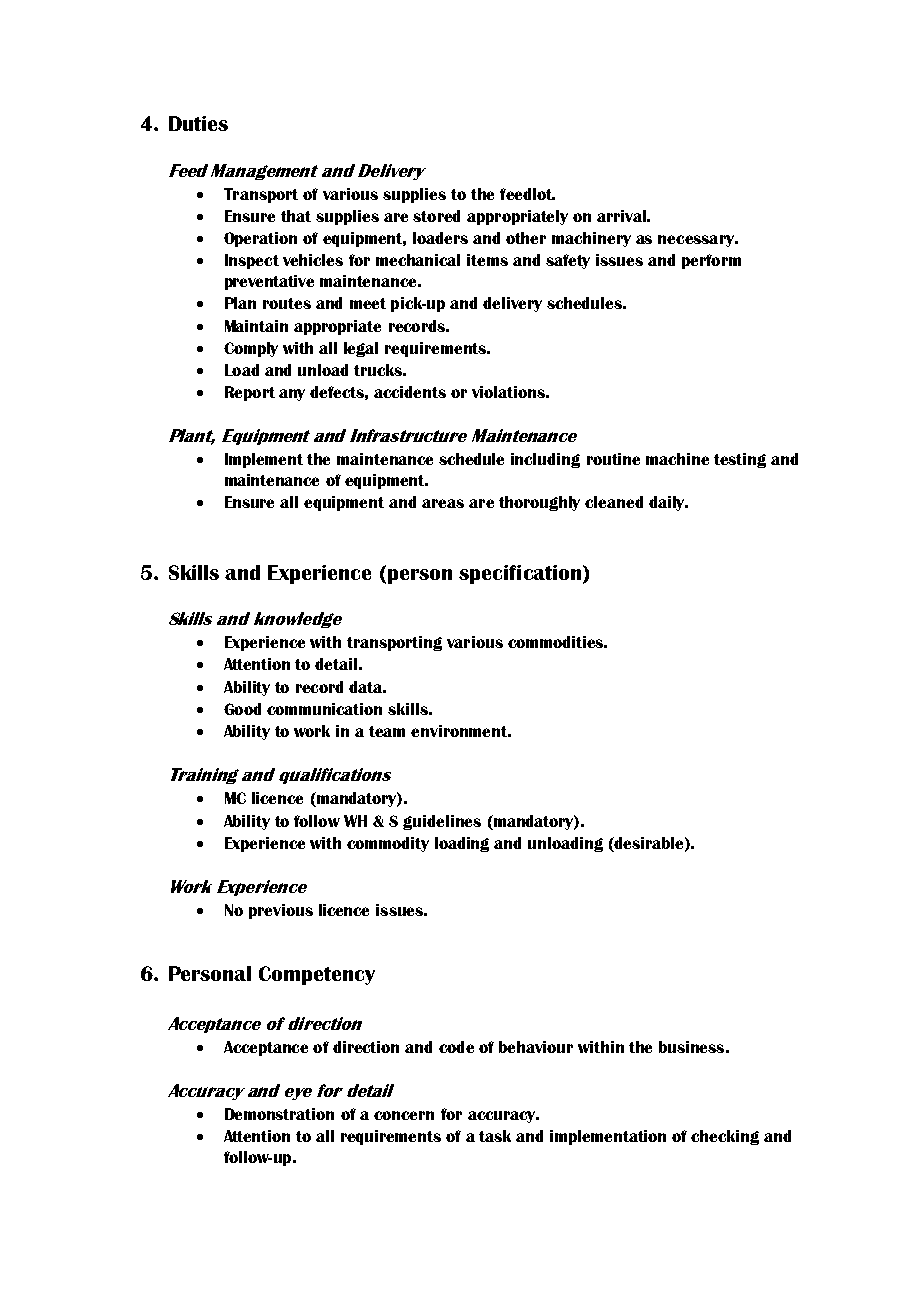  Describe the element at coordinates (520, 574) in the screenshot. I see `specification` at that location.
